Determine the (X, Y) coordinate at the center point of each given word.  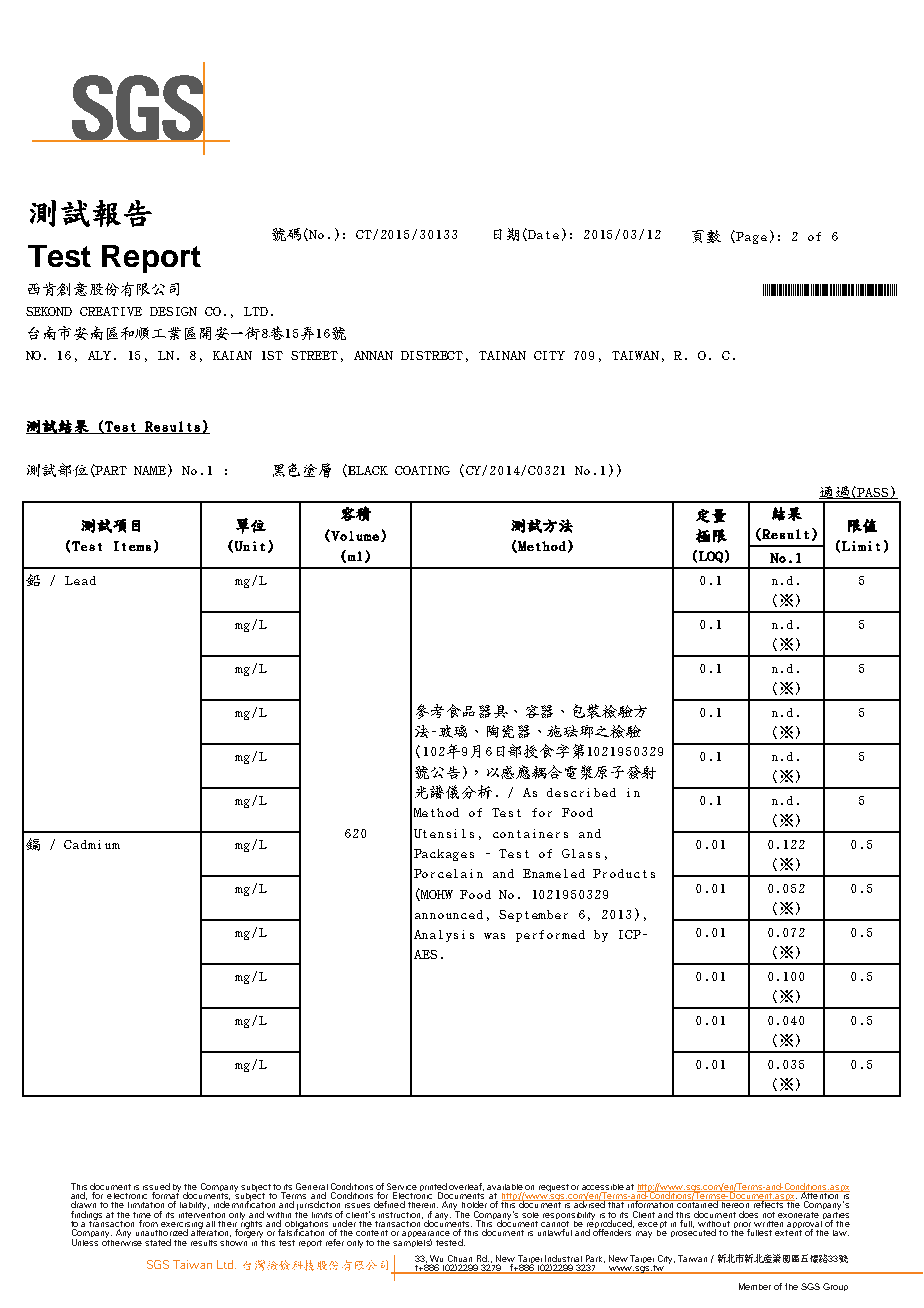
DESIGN (173, 311)
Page (751, 238)
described (581, 792)
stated (158, 1242)
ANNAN (373, 355)
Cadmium (92, 844)
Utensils (444, 833)
